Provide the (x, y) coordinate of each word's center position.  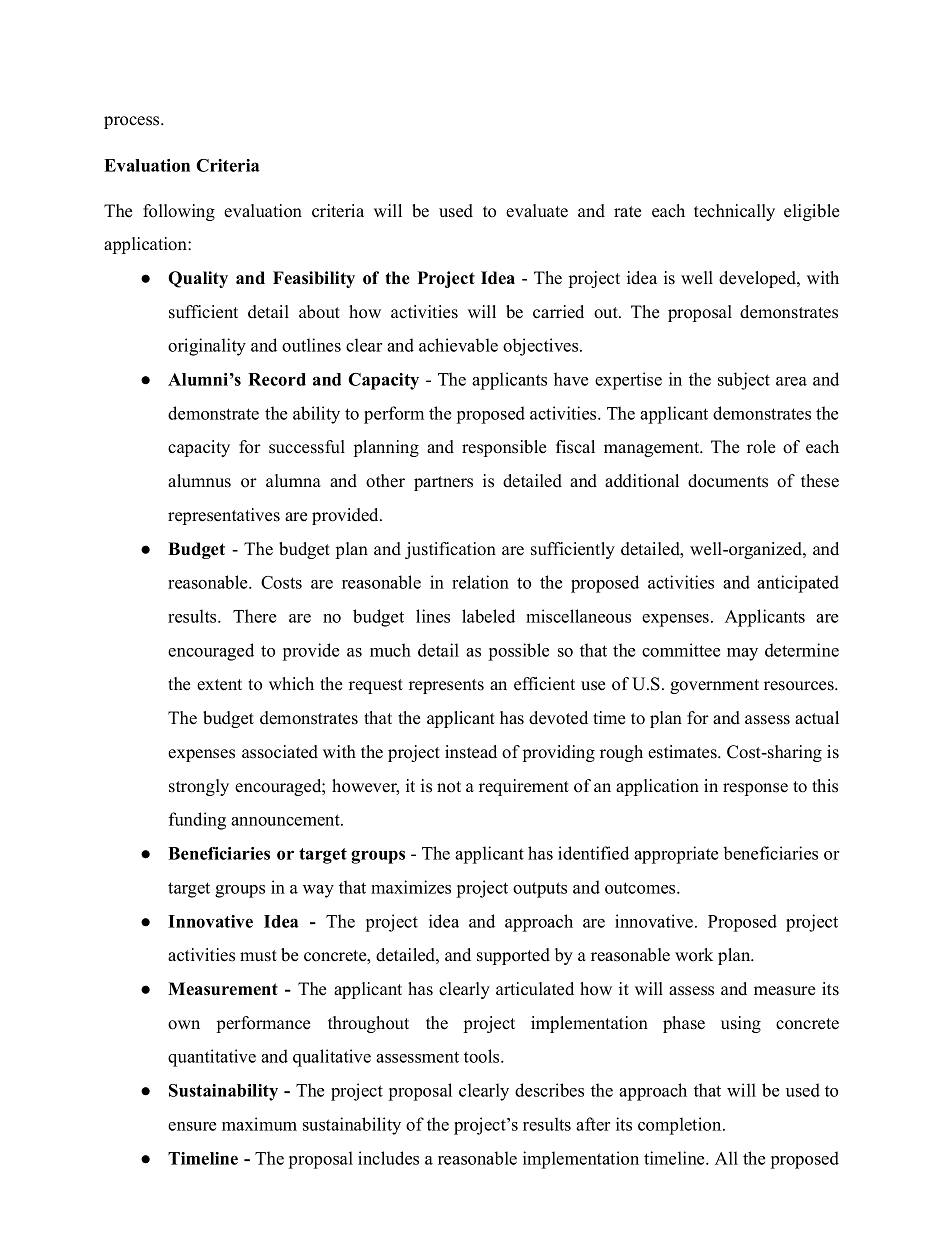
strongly (199, 787)
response (755, 789)
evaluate (537, 211)
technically (734, 212)
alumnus (199, 481)
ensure (192, 1126)
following (179, 212)
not (449, 787)
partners (443, 483)
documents (728, 481)
